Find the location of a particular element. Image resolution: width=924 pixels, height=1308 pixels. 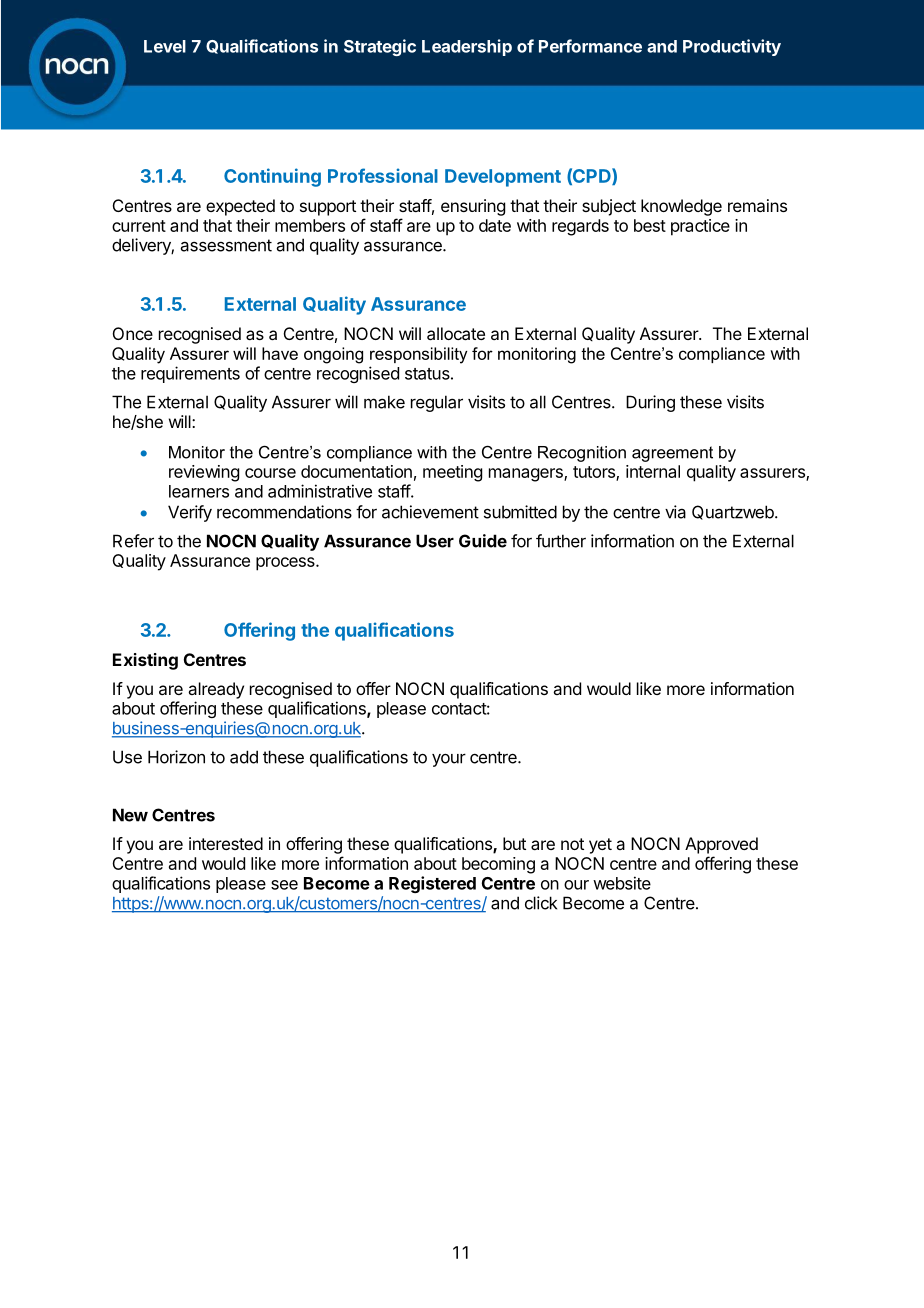

Level is located at coordinates (165, 46).
